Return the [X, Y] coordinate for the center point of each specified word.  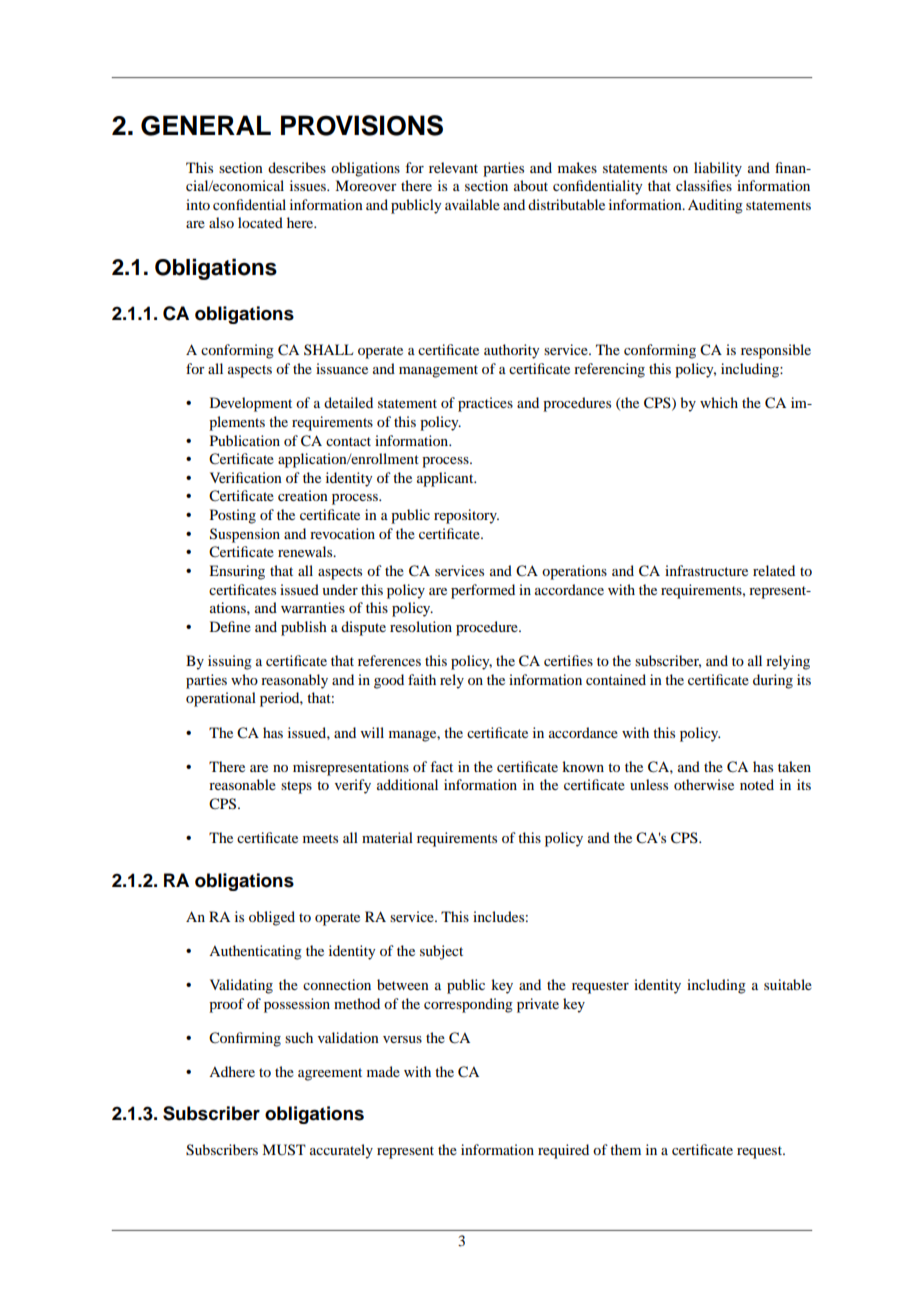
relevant [453, 167]
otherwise [704, 784]
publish [304, 628]
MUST [284, 1150]
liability [718, 169]
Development [251, 404]
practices [485, 404]
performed [483, 591]
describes [297, 167]
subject [441, 952]
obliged [272, 918]
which [719, 402]
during [773, 681]
